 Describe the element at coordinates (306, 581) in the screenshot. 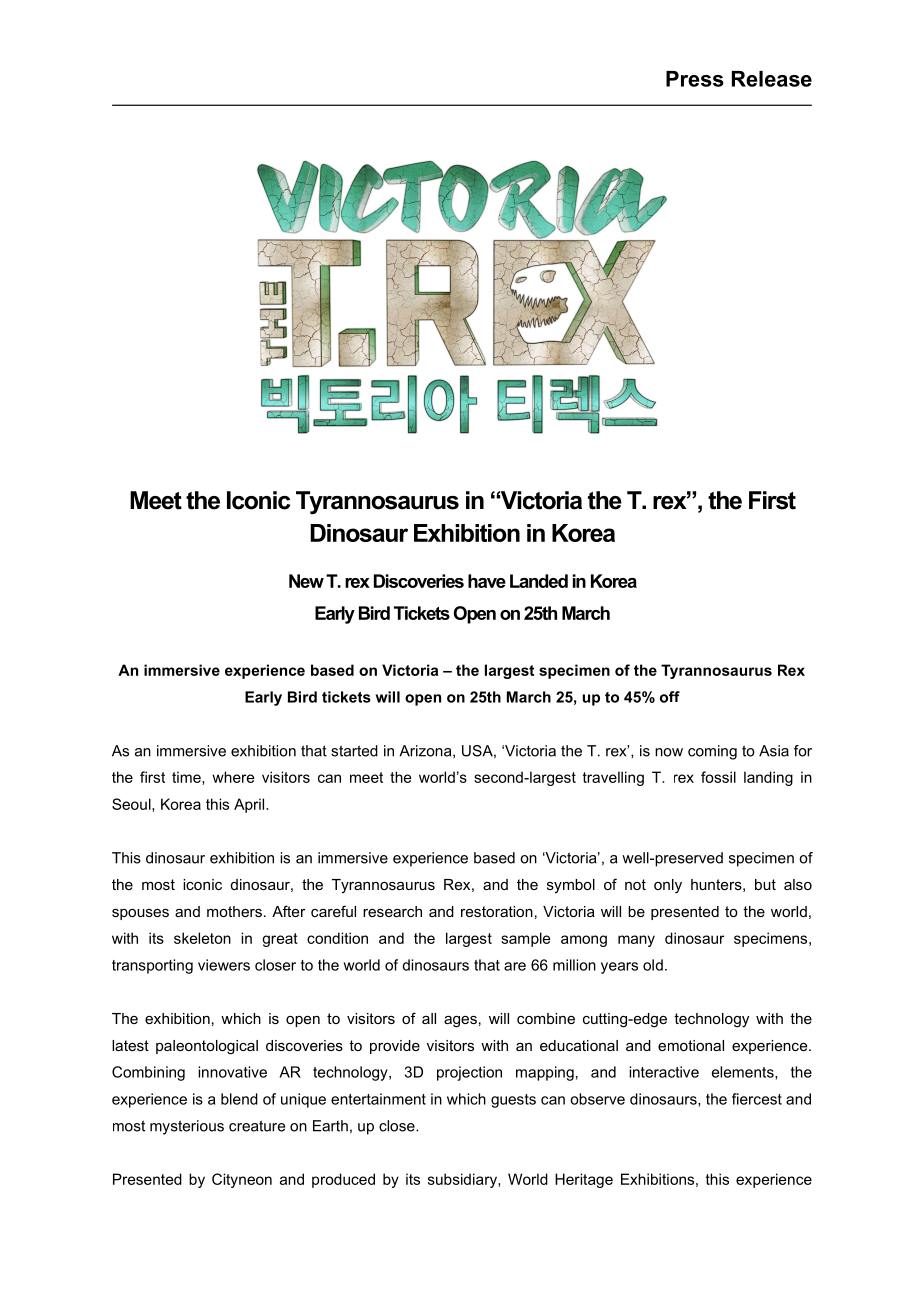

I see `New` at that location.
